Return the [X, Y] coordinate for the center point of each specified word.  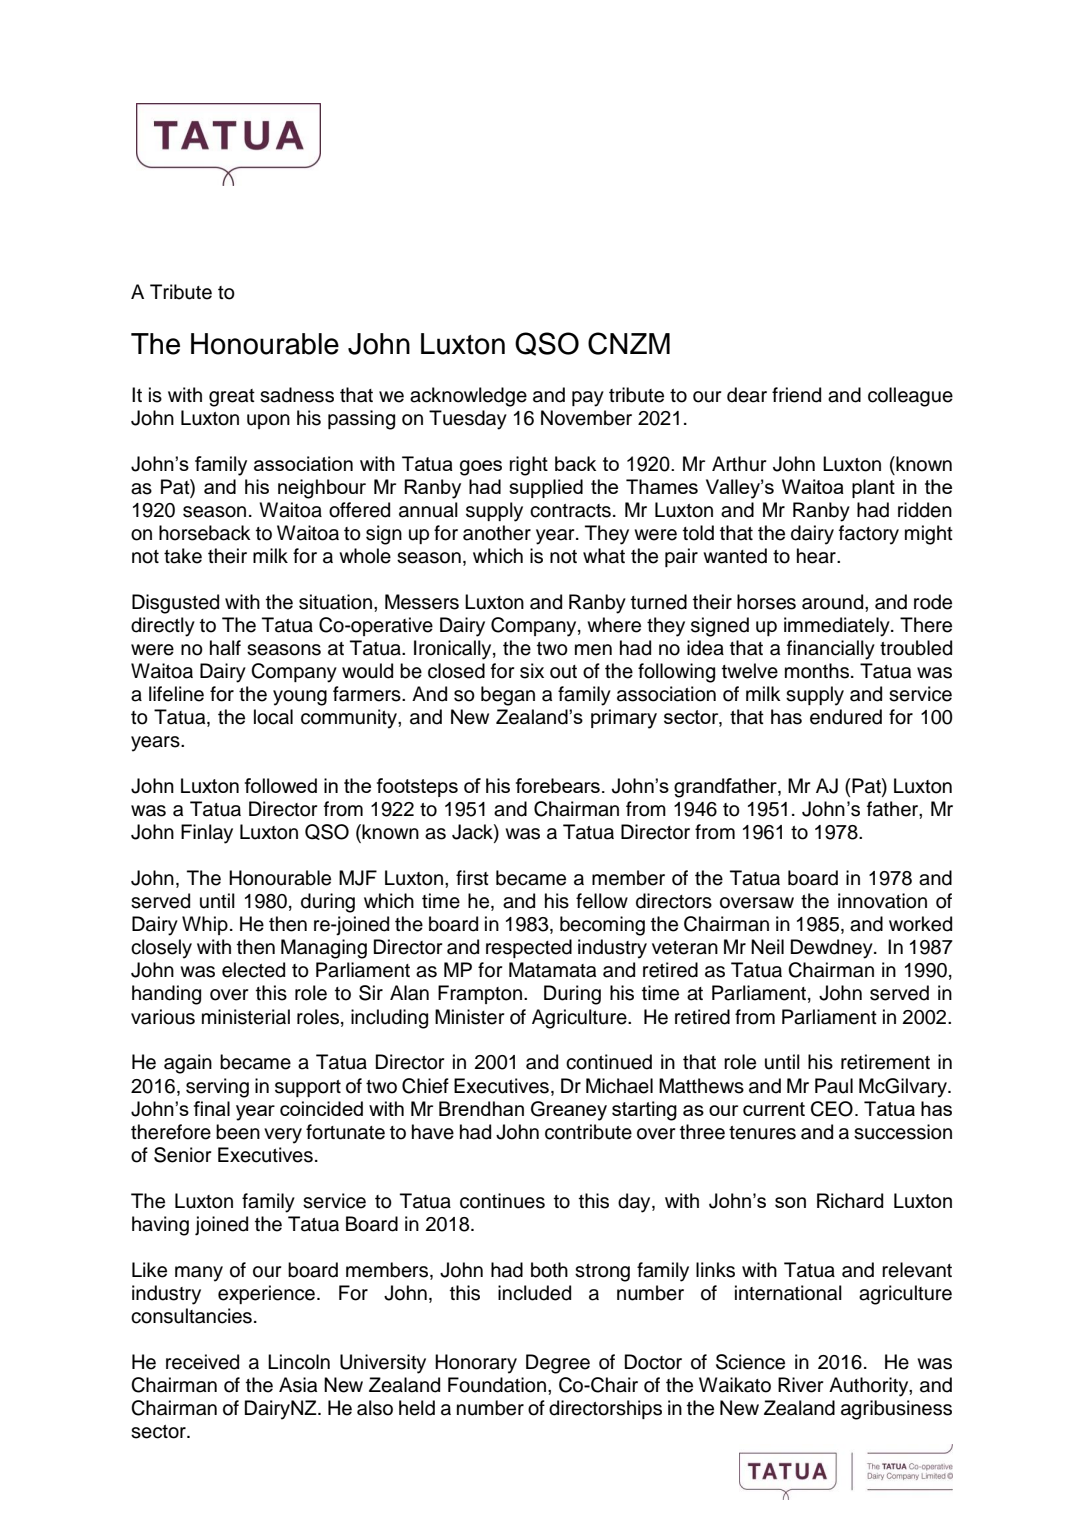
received [202, 1362]
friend [796, 395]
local [273, 717]
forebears [558, 785]
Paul [834, 1086]
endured [846, 717]
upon [268, 421]
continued [609, 1062]
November [586, 418]
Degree [558, 1364]
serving [217, 1088]
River [801, 1385]
